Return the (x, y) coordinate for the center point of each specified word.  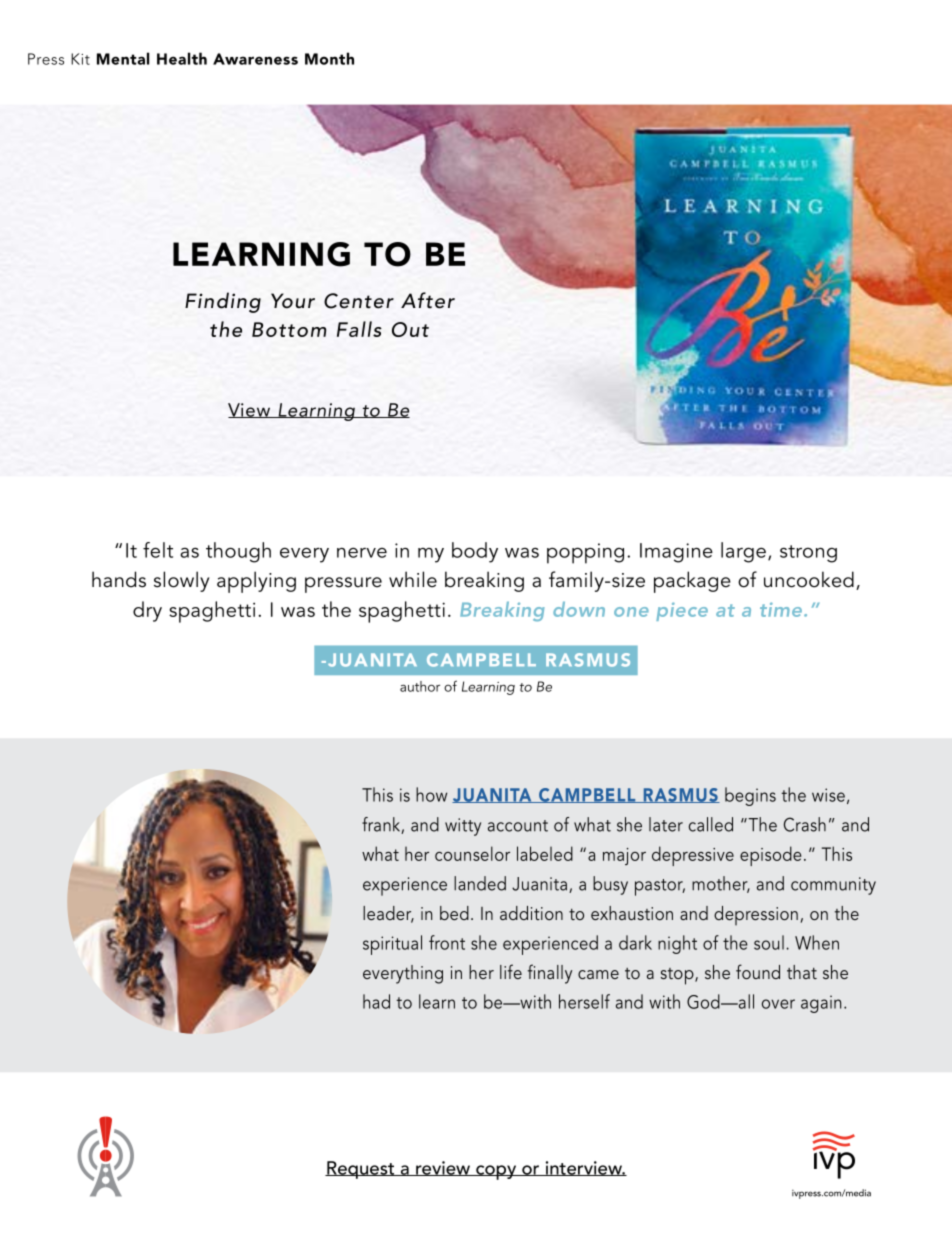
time (782, 609)
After (428, 300)
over (778, 1004)
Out (410, 329)
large (743, 552)
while (413, 579)
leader (388, 914)
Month (329, 58)
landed (480, 883)
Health (182, 58)
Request (361, 1170)
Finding (223, 302)
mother (721, 884)
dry (147, 611)
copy (496, 1172)
